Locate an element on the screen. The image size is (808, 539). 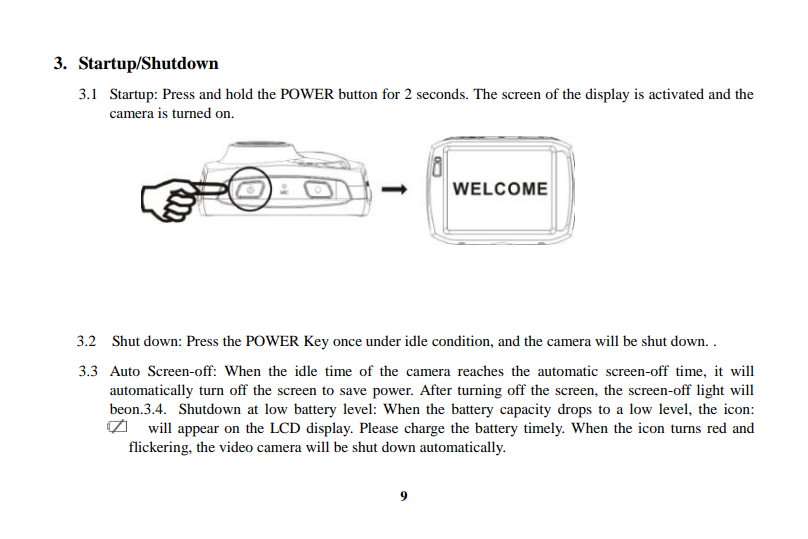
under is located at coordinates (383, 340).
